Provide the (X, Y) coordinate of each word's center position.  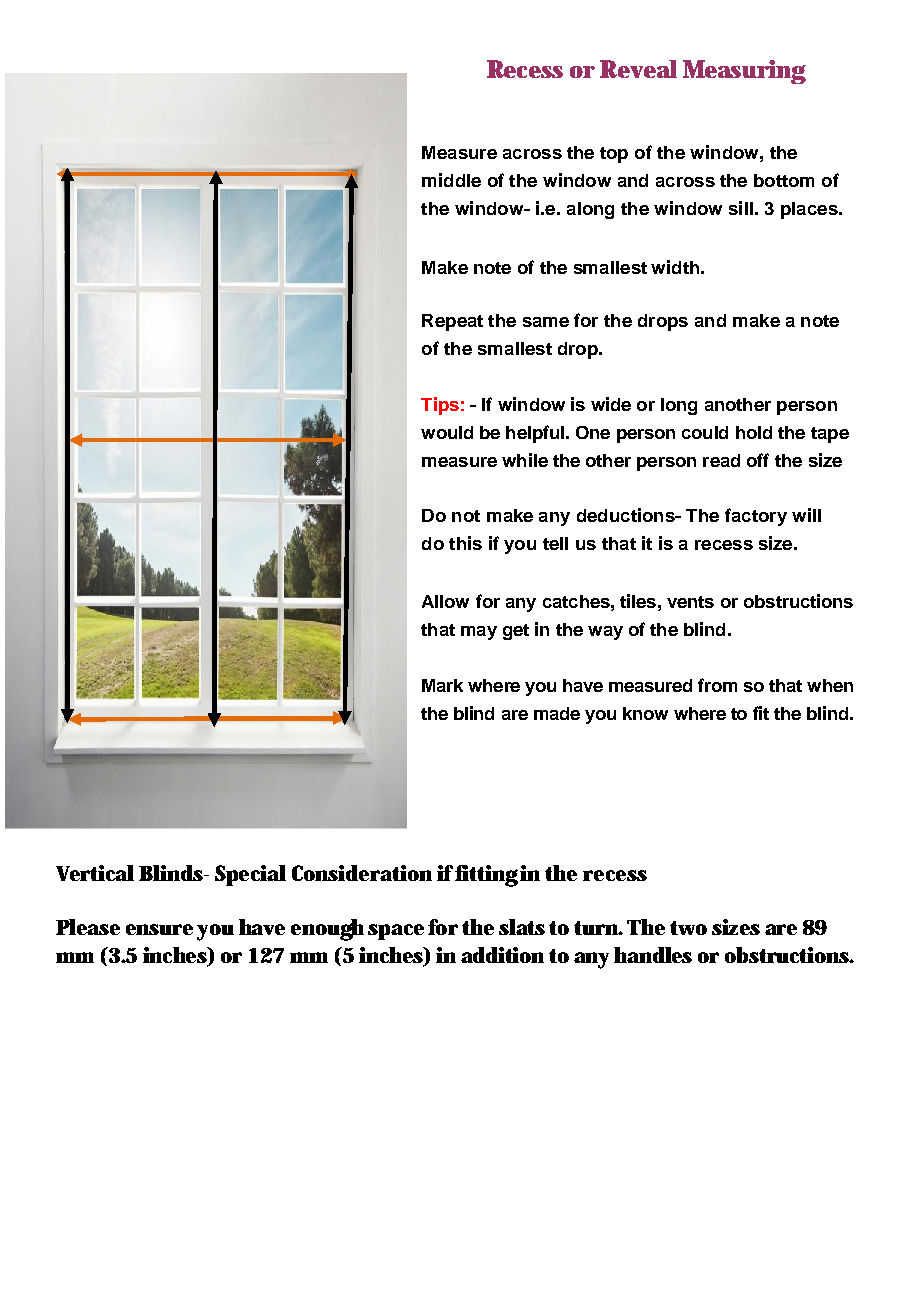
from (717, 685)
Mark (442, 685)
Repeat (452, 322)
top (614, 155)
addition (502, 955)
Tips (440, 406)
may (479, 633)
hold (754, 432)
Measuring (744, 72)
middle (451, 180)
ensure (159, 929)
